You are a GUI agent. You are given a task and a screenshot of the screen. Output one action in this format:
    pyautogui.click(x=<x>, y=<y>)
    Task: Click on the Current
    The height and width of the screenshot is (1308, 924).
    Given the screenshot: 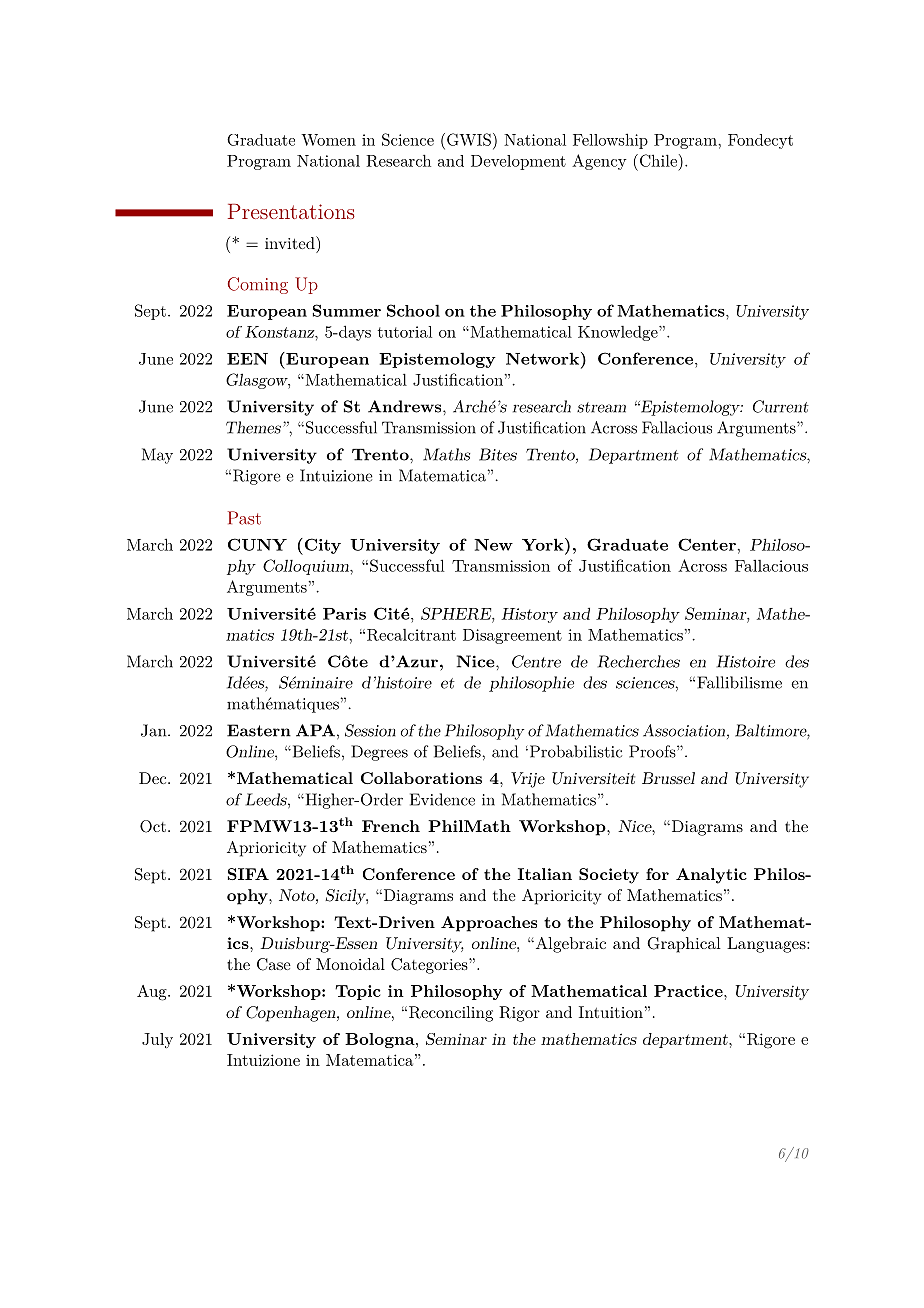 What is the action you would take?
    pyautogui.click(x=781, y=406)
